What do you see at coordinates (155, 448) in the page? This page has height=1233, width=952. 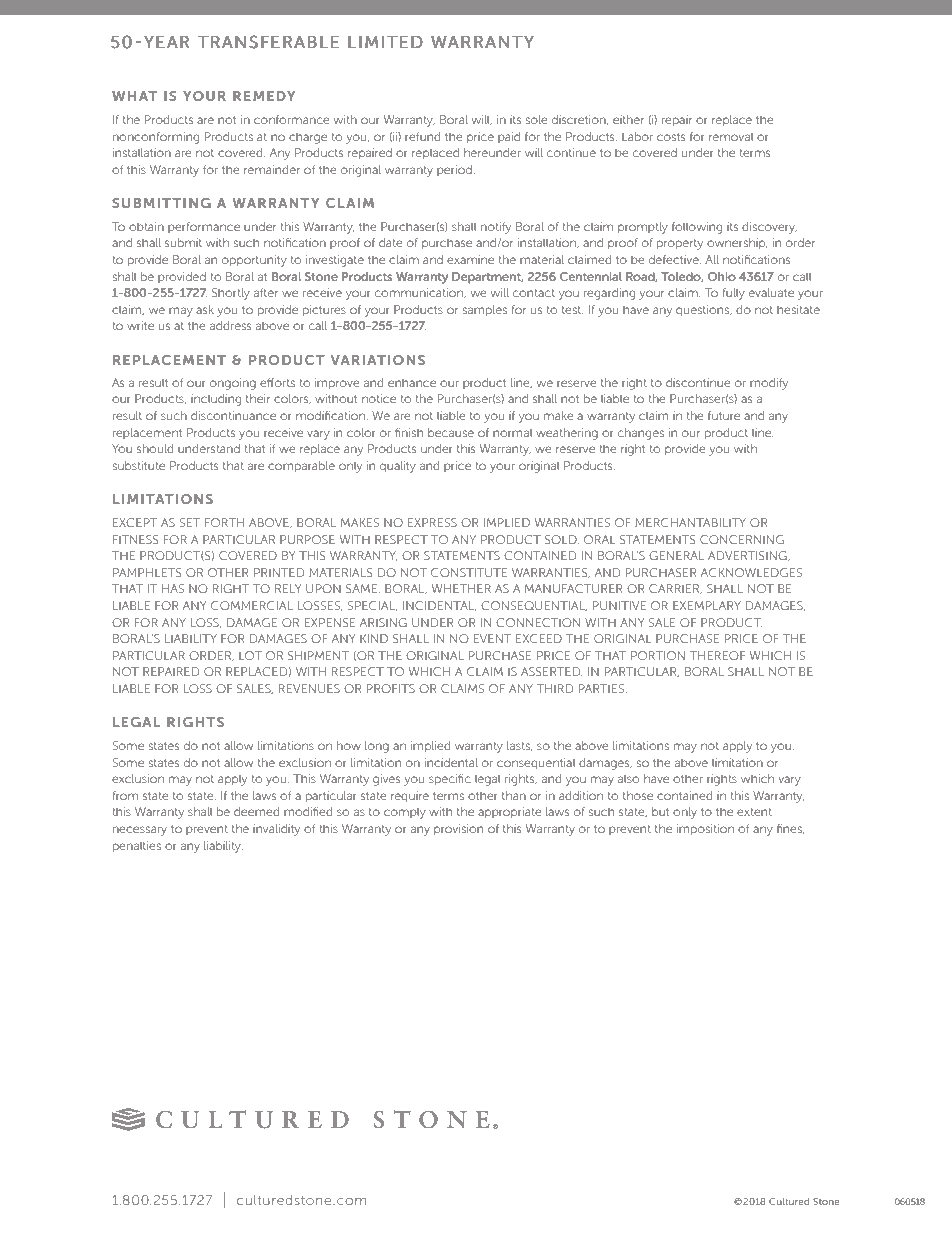 I see `should` at bounding box center [155, 448].
